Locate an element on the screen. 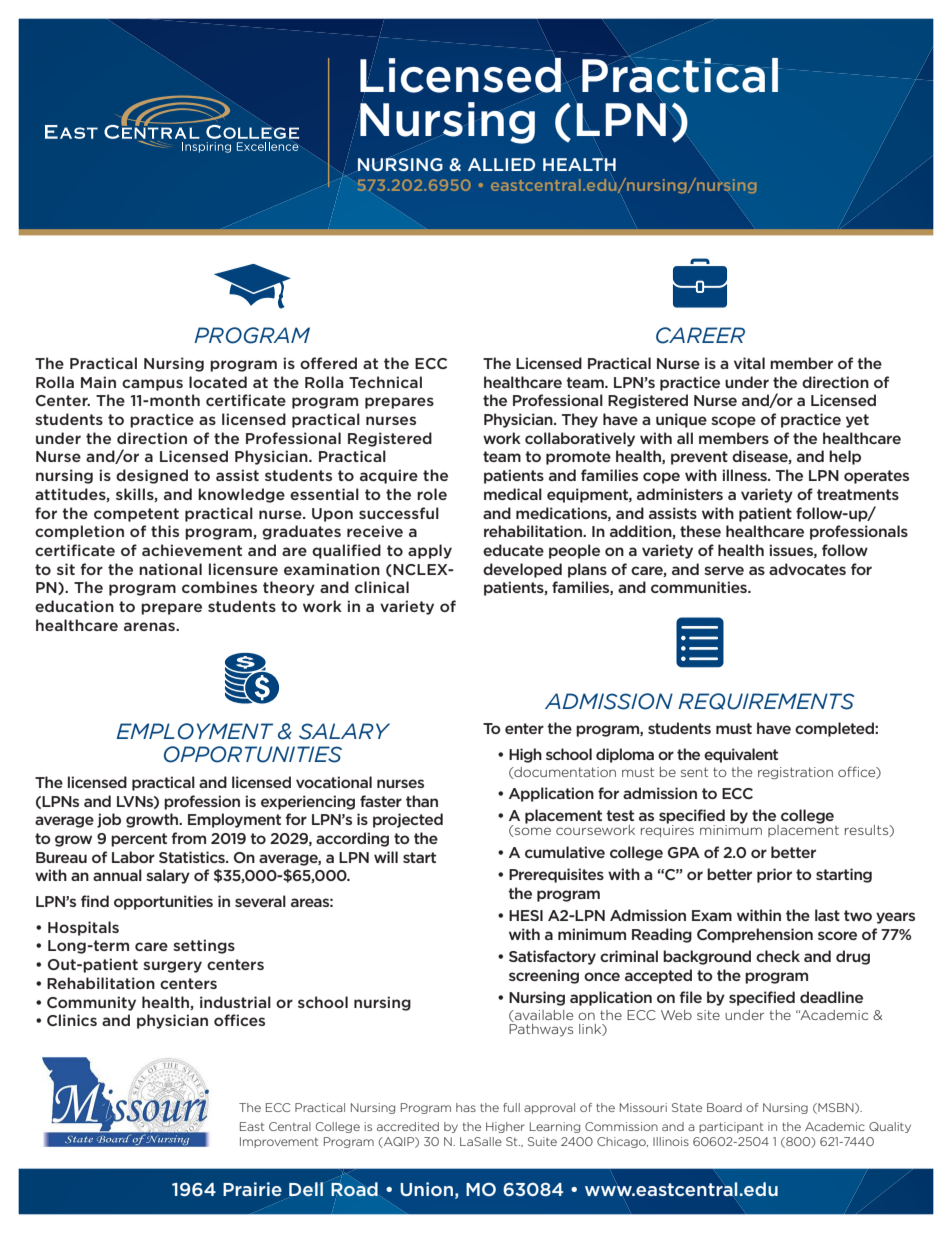 The height and width of the screenshot is (1233, 952). prior is located at coordinates (774, 875).
